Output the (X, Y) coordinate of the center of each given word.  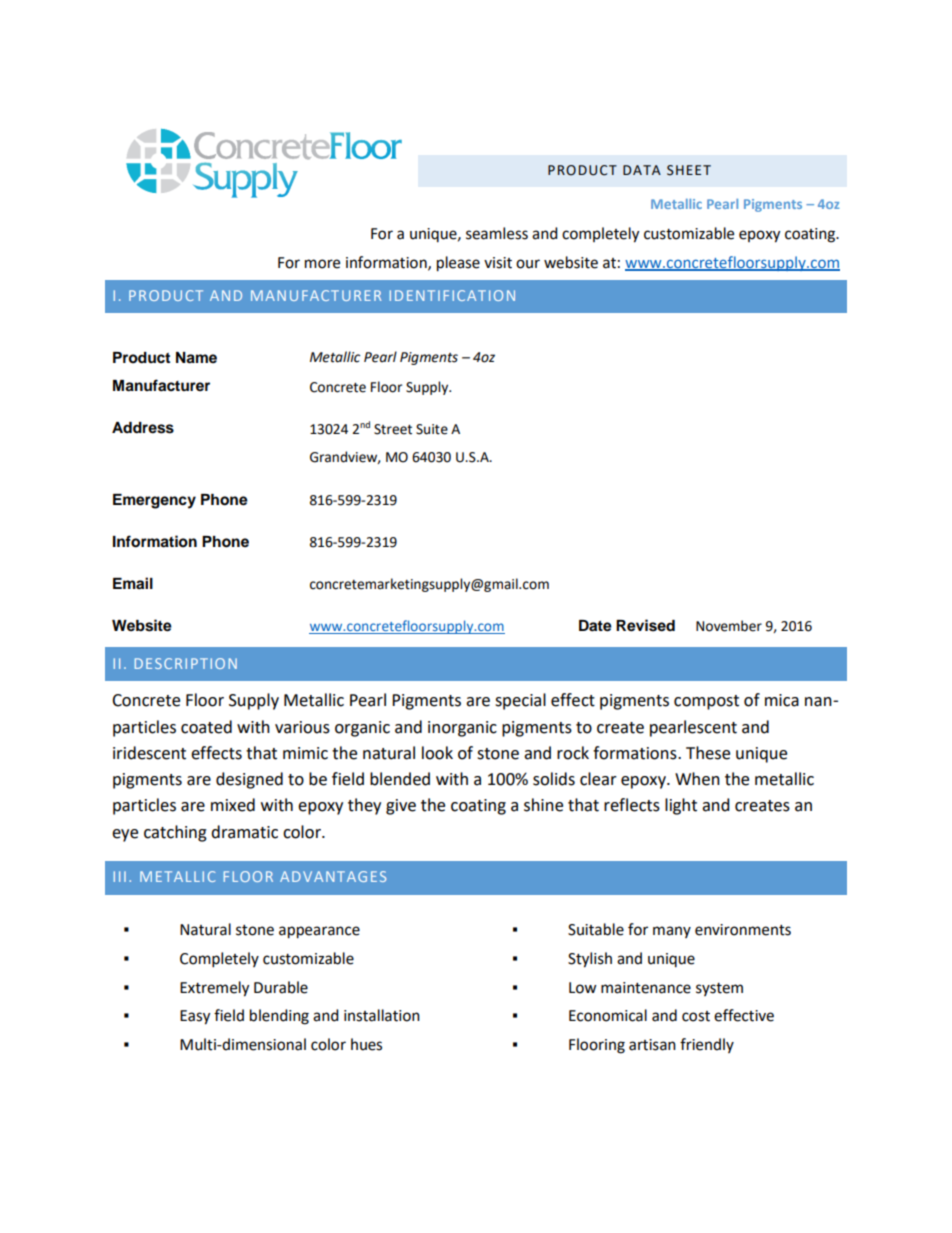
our (528, 264)
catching (175, 833)
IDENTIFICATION (452, 295)
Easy (195, 1017)
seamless (497, 233)
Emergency (154, 501)
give (401, 807)
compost (706, 702)
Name (196, 358)
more (322, 264)
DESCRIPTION (186, 663)
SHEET (689, 170)
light (681, 806)
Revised (645, 625)
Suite (432, 429)
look (437, 753)
